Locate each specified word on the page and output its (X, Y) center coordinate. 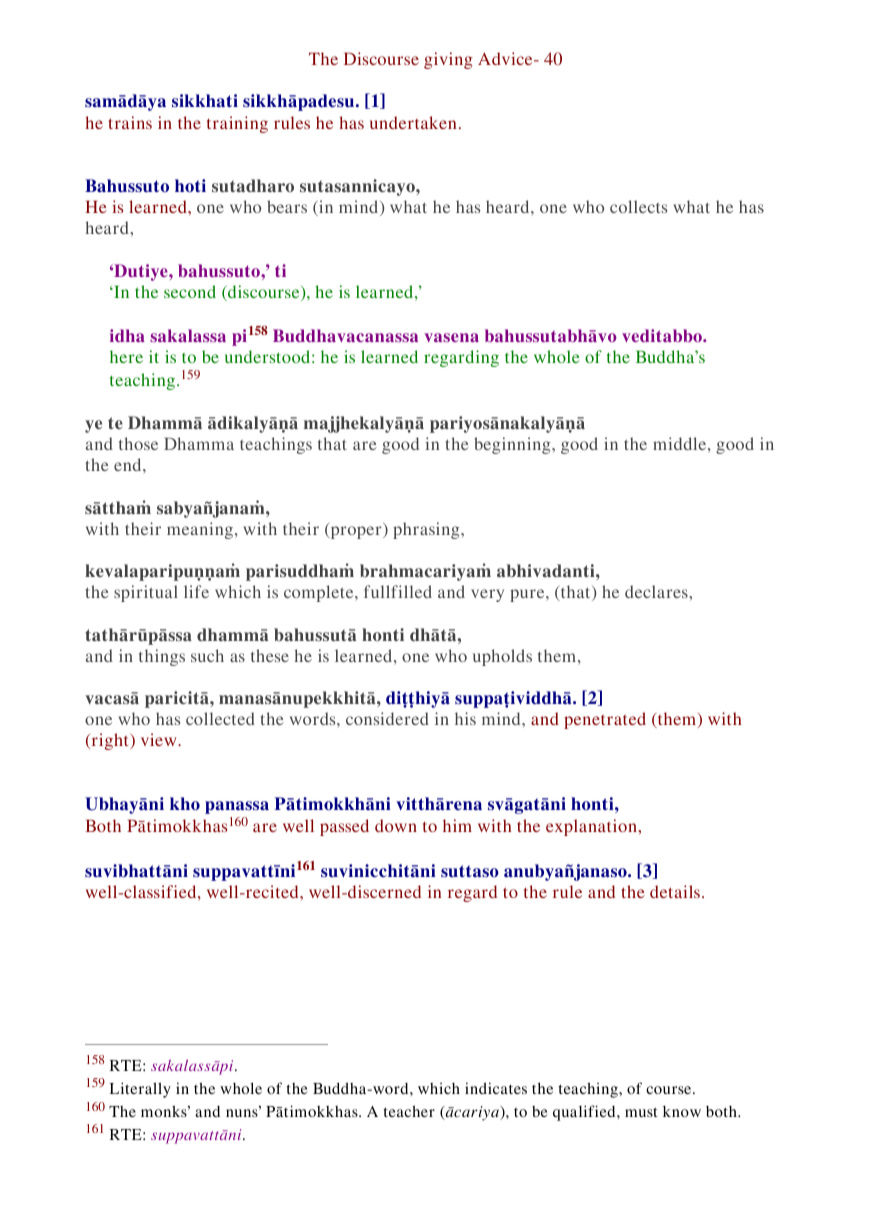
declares (657, 591)
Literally (140, 1090)
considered (387, 718)
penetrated (605, 720)
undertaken (413, 122)
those (138, 443)
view (160, 739)
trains (130, 122)
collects (638, 206)
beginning (513, 445)
